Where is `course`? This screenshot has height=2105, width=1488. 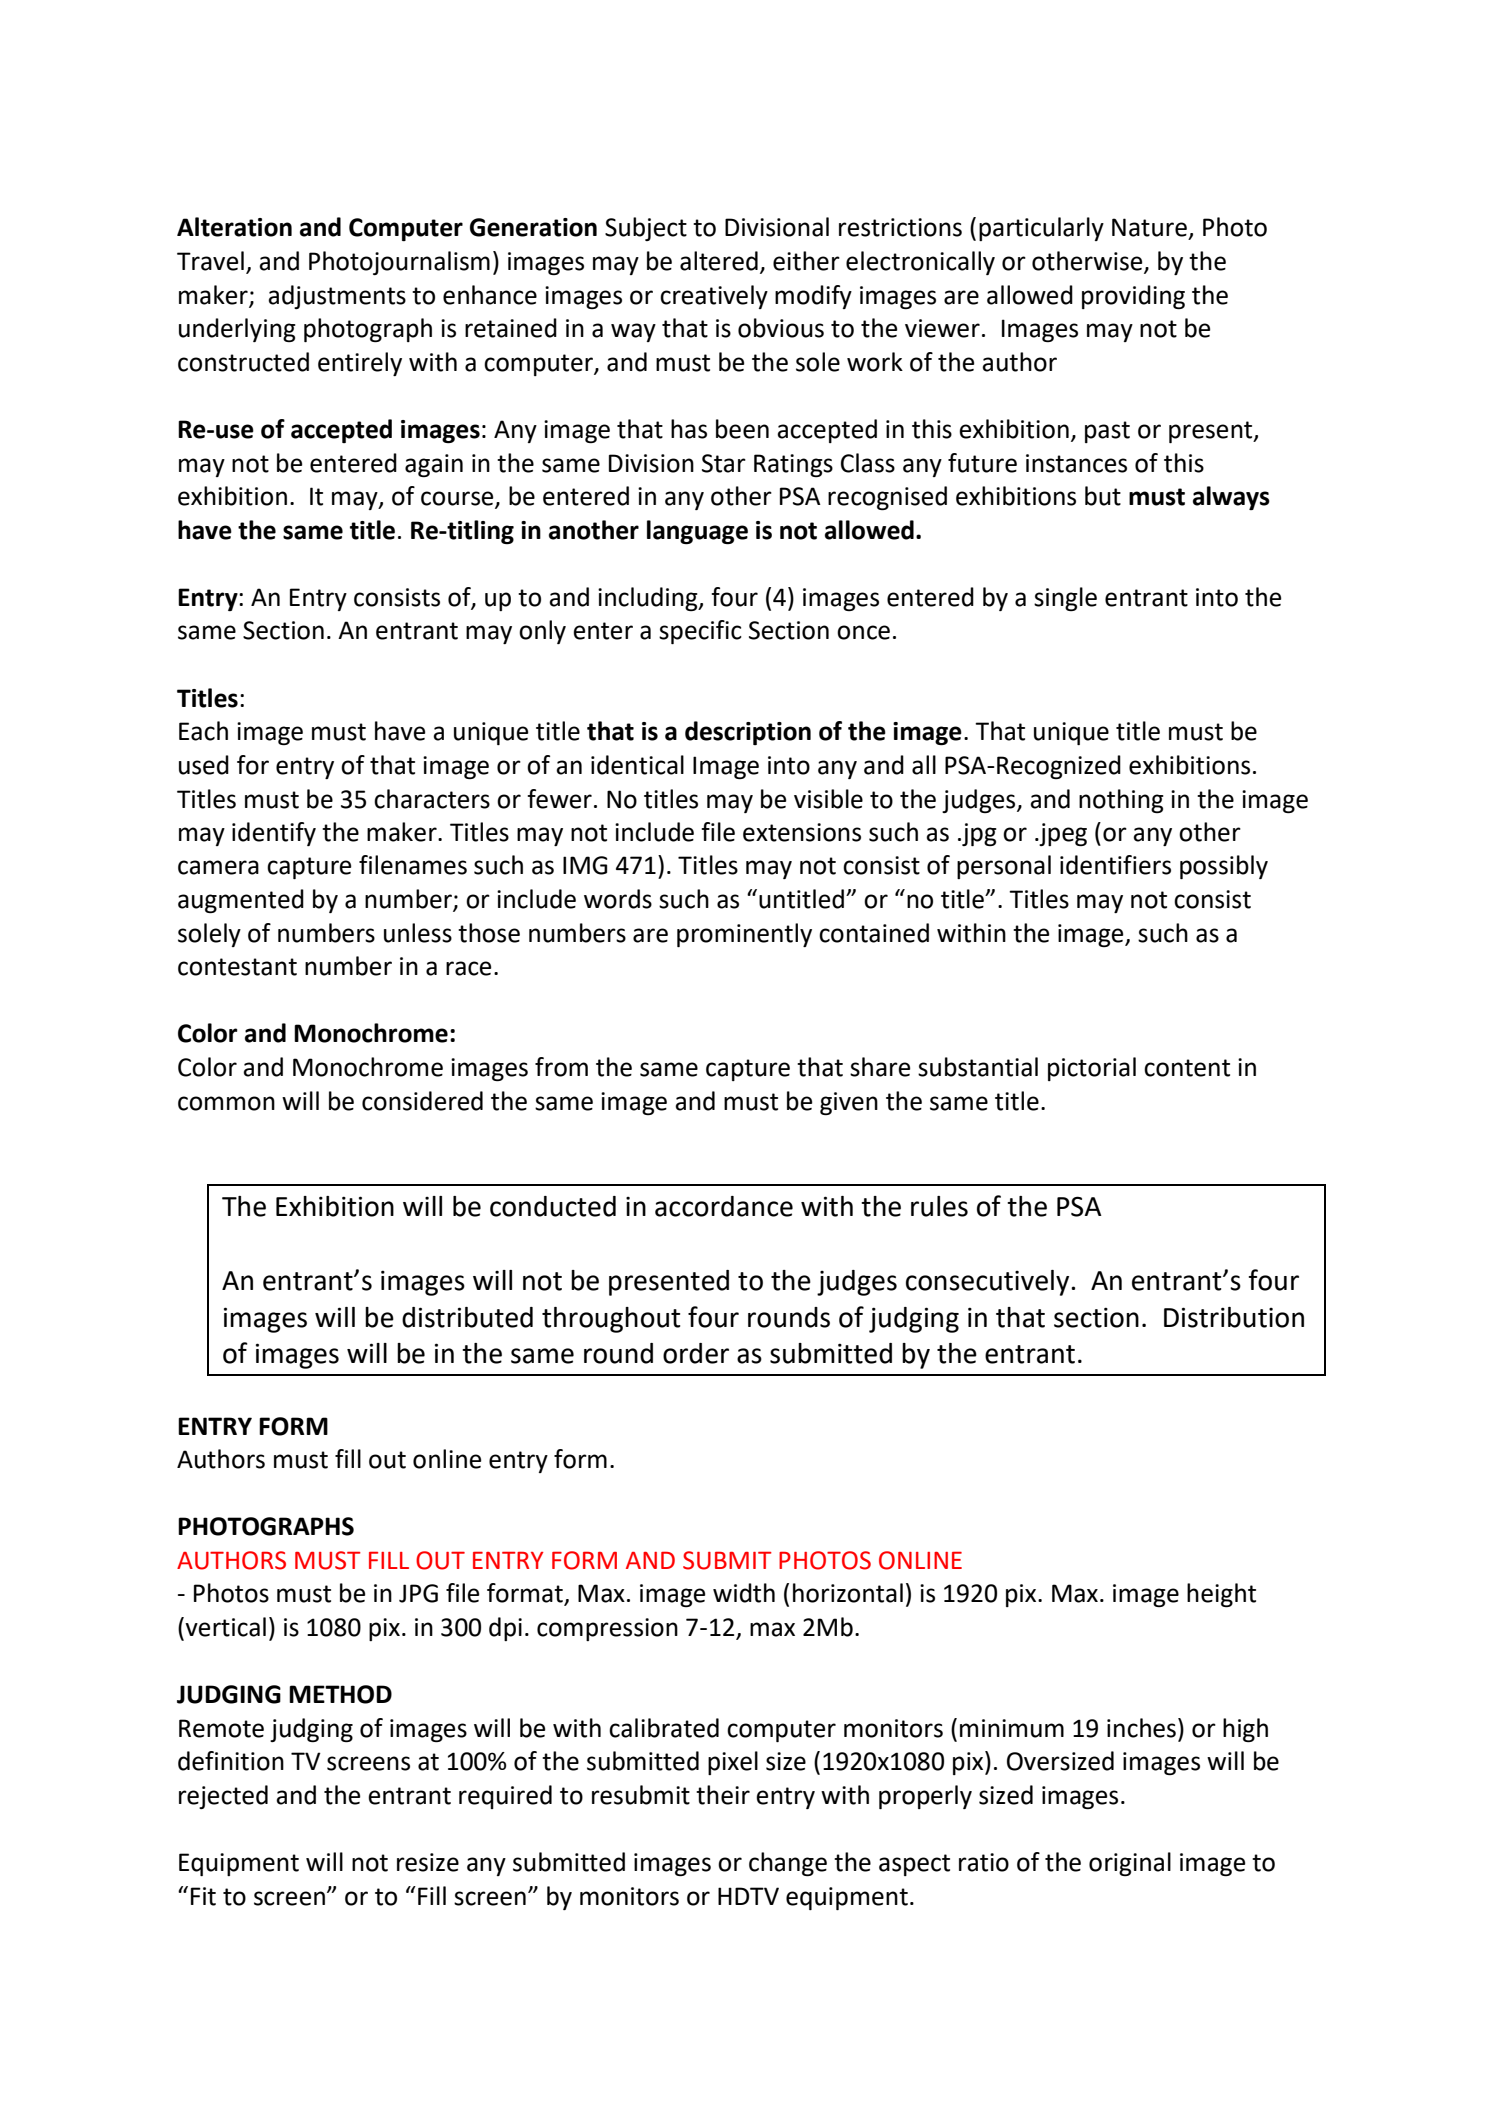
course is located at coordinates (458, 499).
